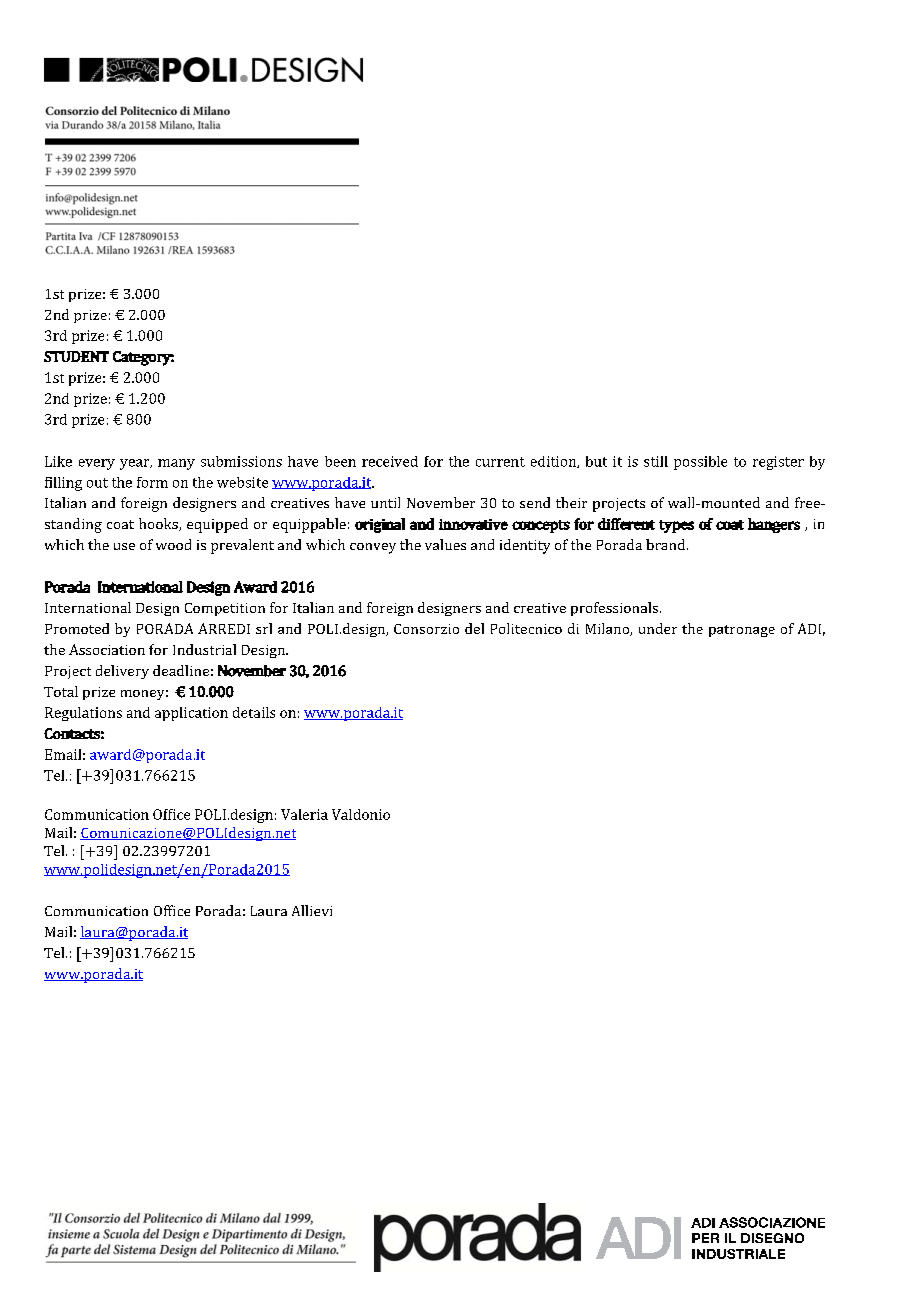  What do you see at coordinates (656, 461) in the document?
I see `still` at bounding box center [656, 461].
